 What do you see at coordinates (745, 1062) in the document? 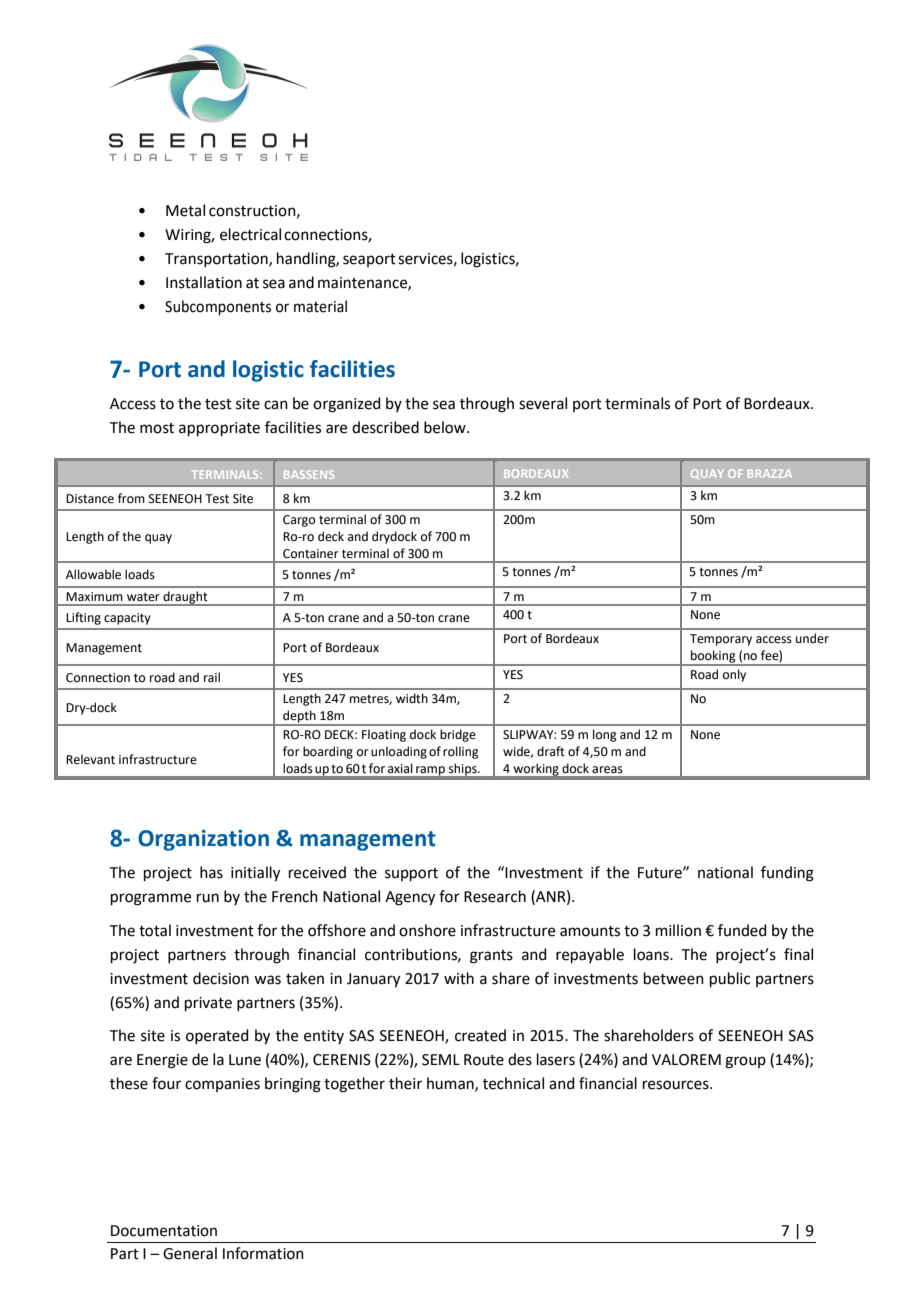
I see `group` at bounding box center [745, 1062].
